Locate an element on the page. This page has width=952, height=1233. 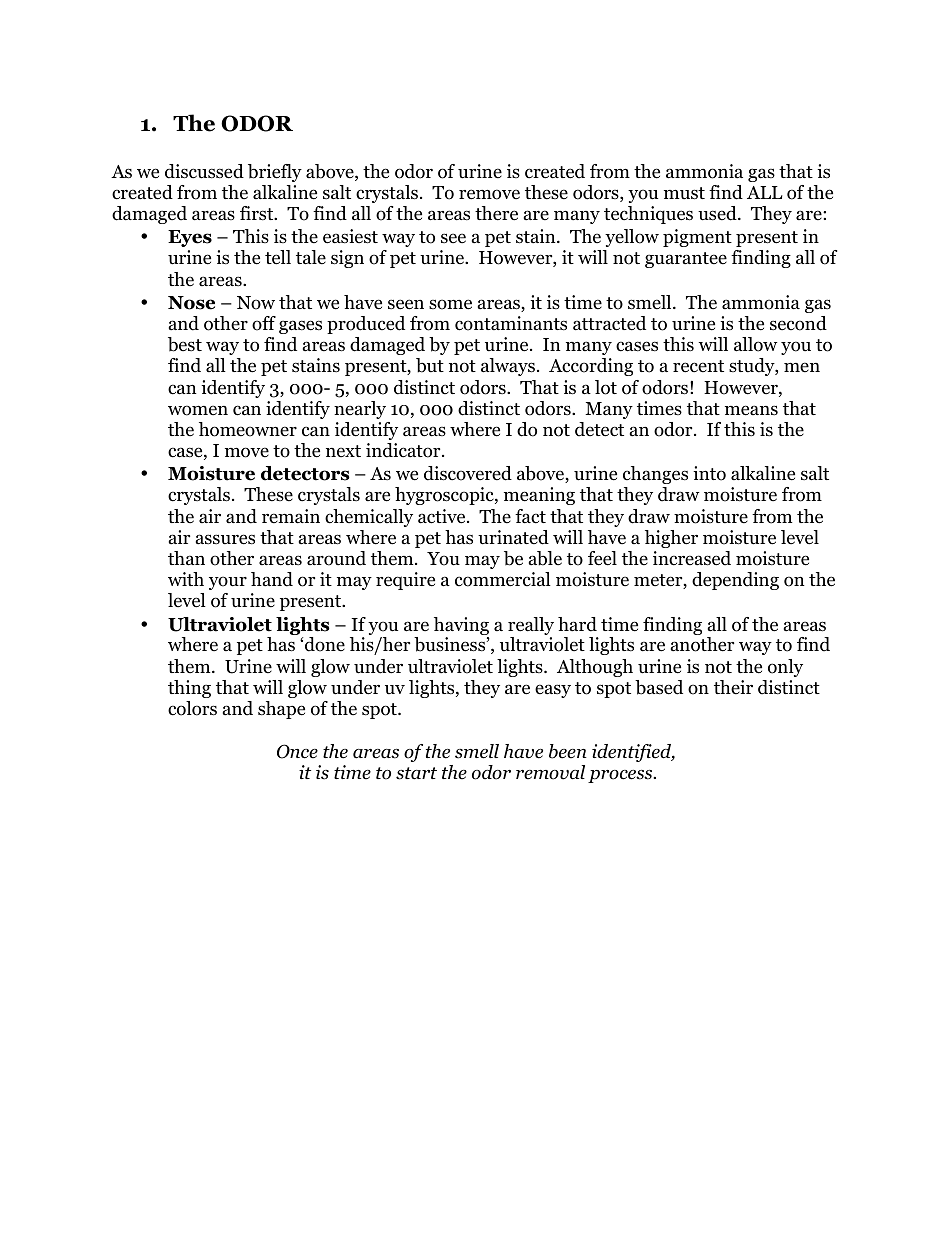
contaminants is located at coordinates (511, 323).
